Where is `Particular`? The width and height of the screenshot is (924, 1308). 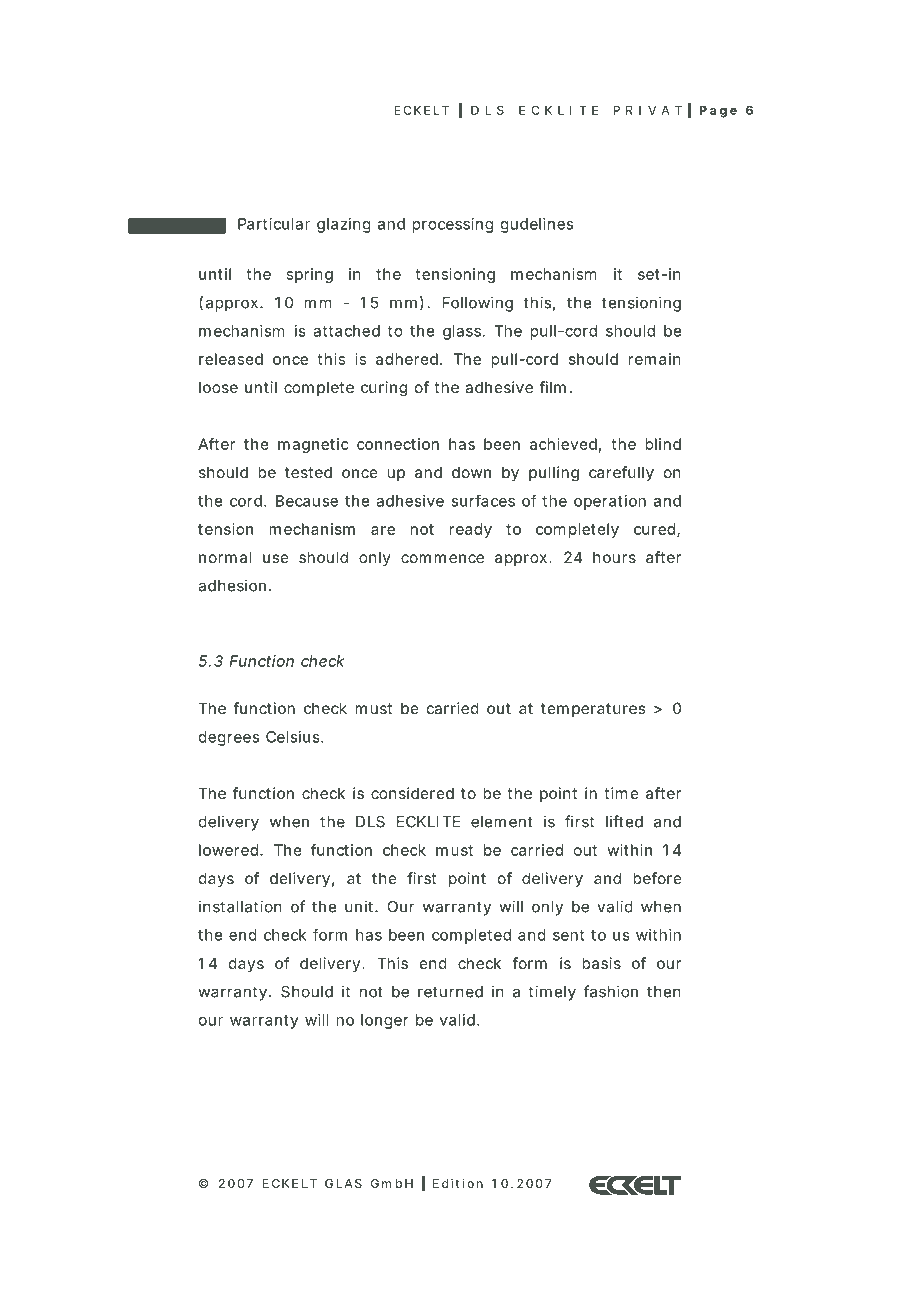
Particular is located at coordinates (274, 224).
